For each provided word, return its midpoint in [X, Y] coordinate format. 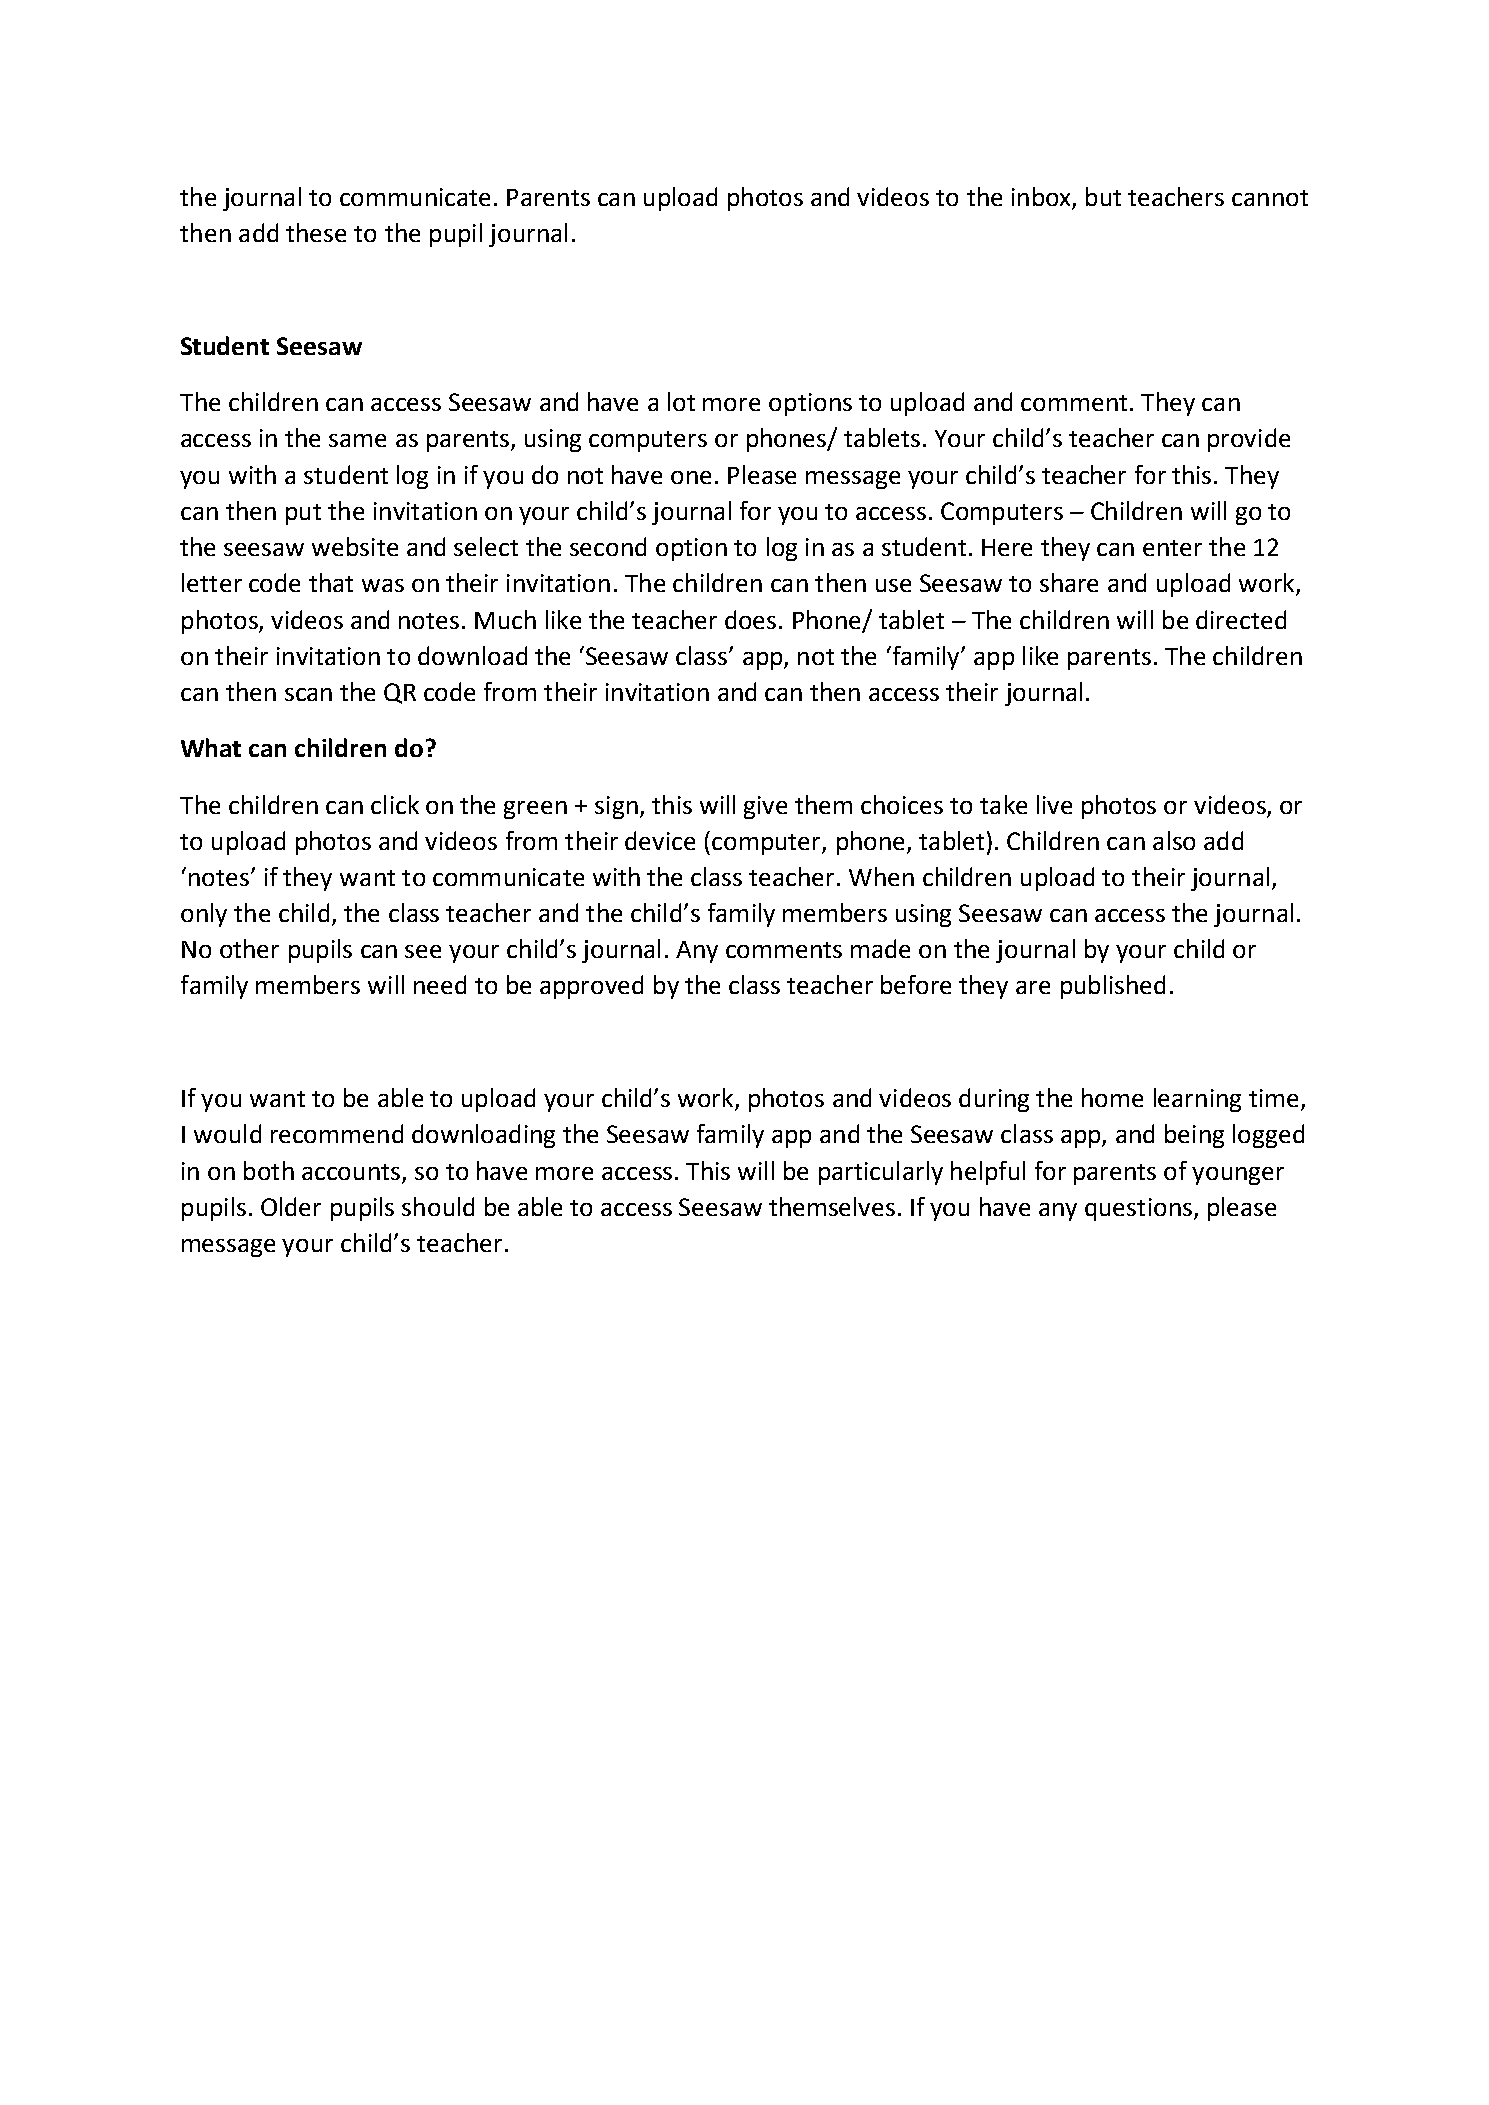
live [1054, 804]
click [395, 804]
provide [1249, 440]
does [750, 619]
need [440, 984]
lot [681, 401]
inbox [1042, 198]
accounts [351, 1172]
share [1069, 582]
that [331, 582]
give [765, 807]
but [1103, 196]
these [316, 232]
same [357, 440]
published [1113, 987]
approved [591, 987]
